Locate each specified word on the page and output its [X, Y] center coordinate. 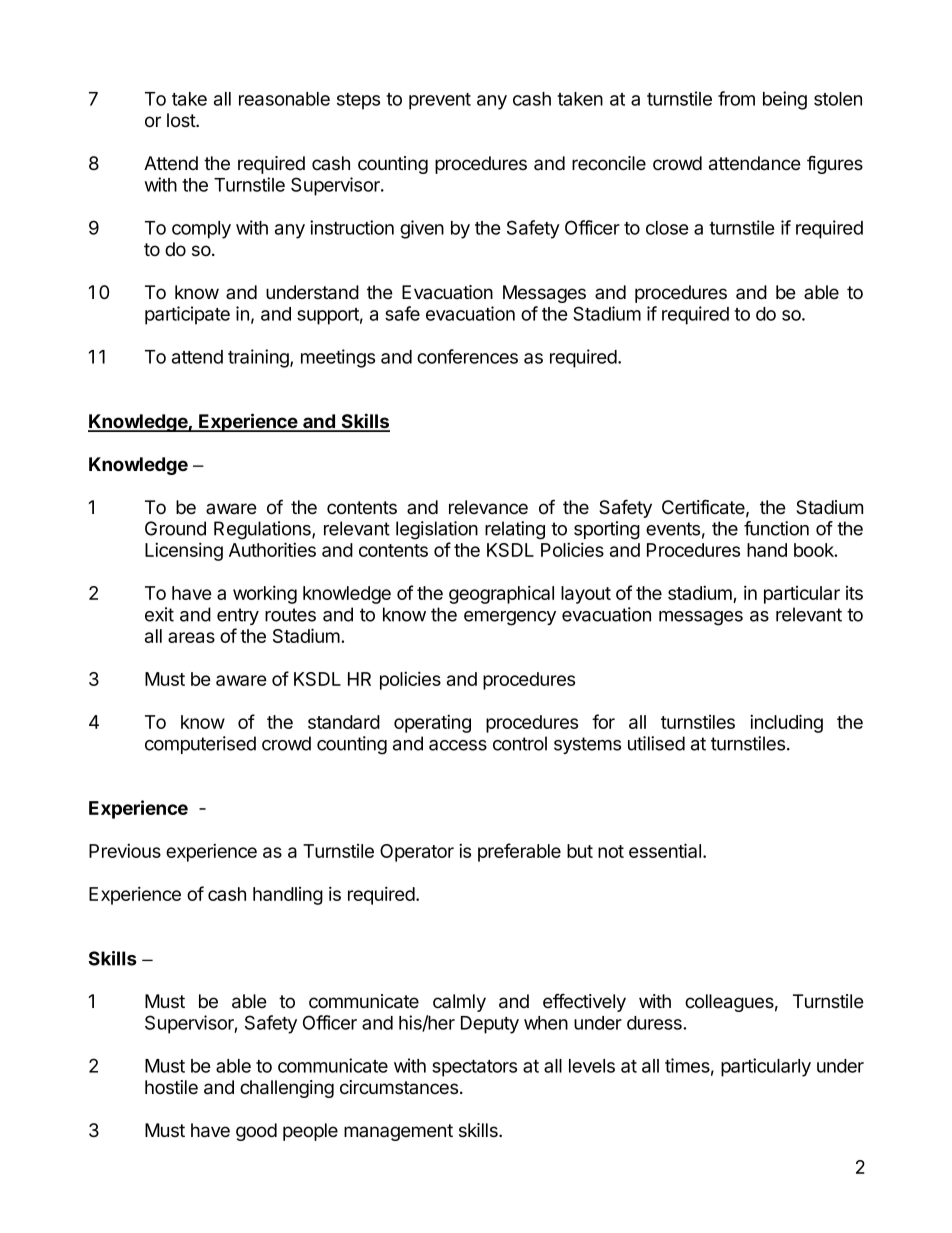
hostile [171, 1087]
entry [238, 616]
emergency [510, 618]
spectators [474, 1068]
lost [182, 120]
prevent [440, 101]
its [854, 593]
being [785, 100]
